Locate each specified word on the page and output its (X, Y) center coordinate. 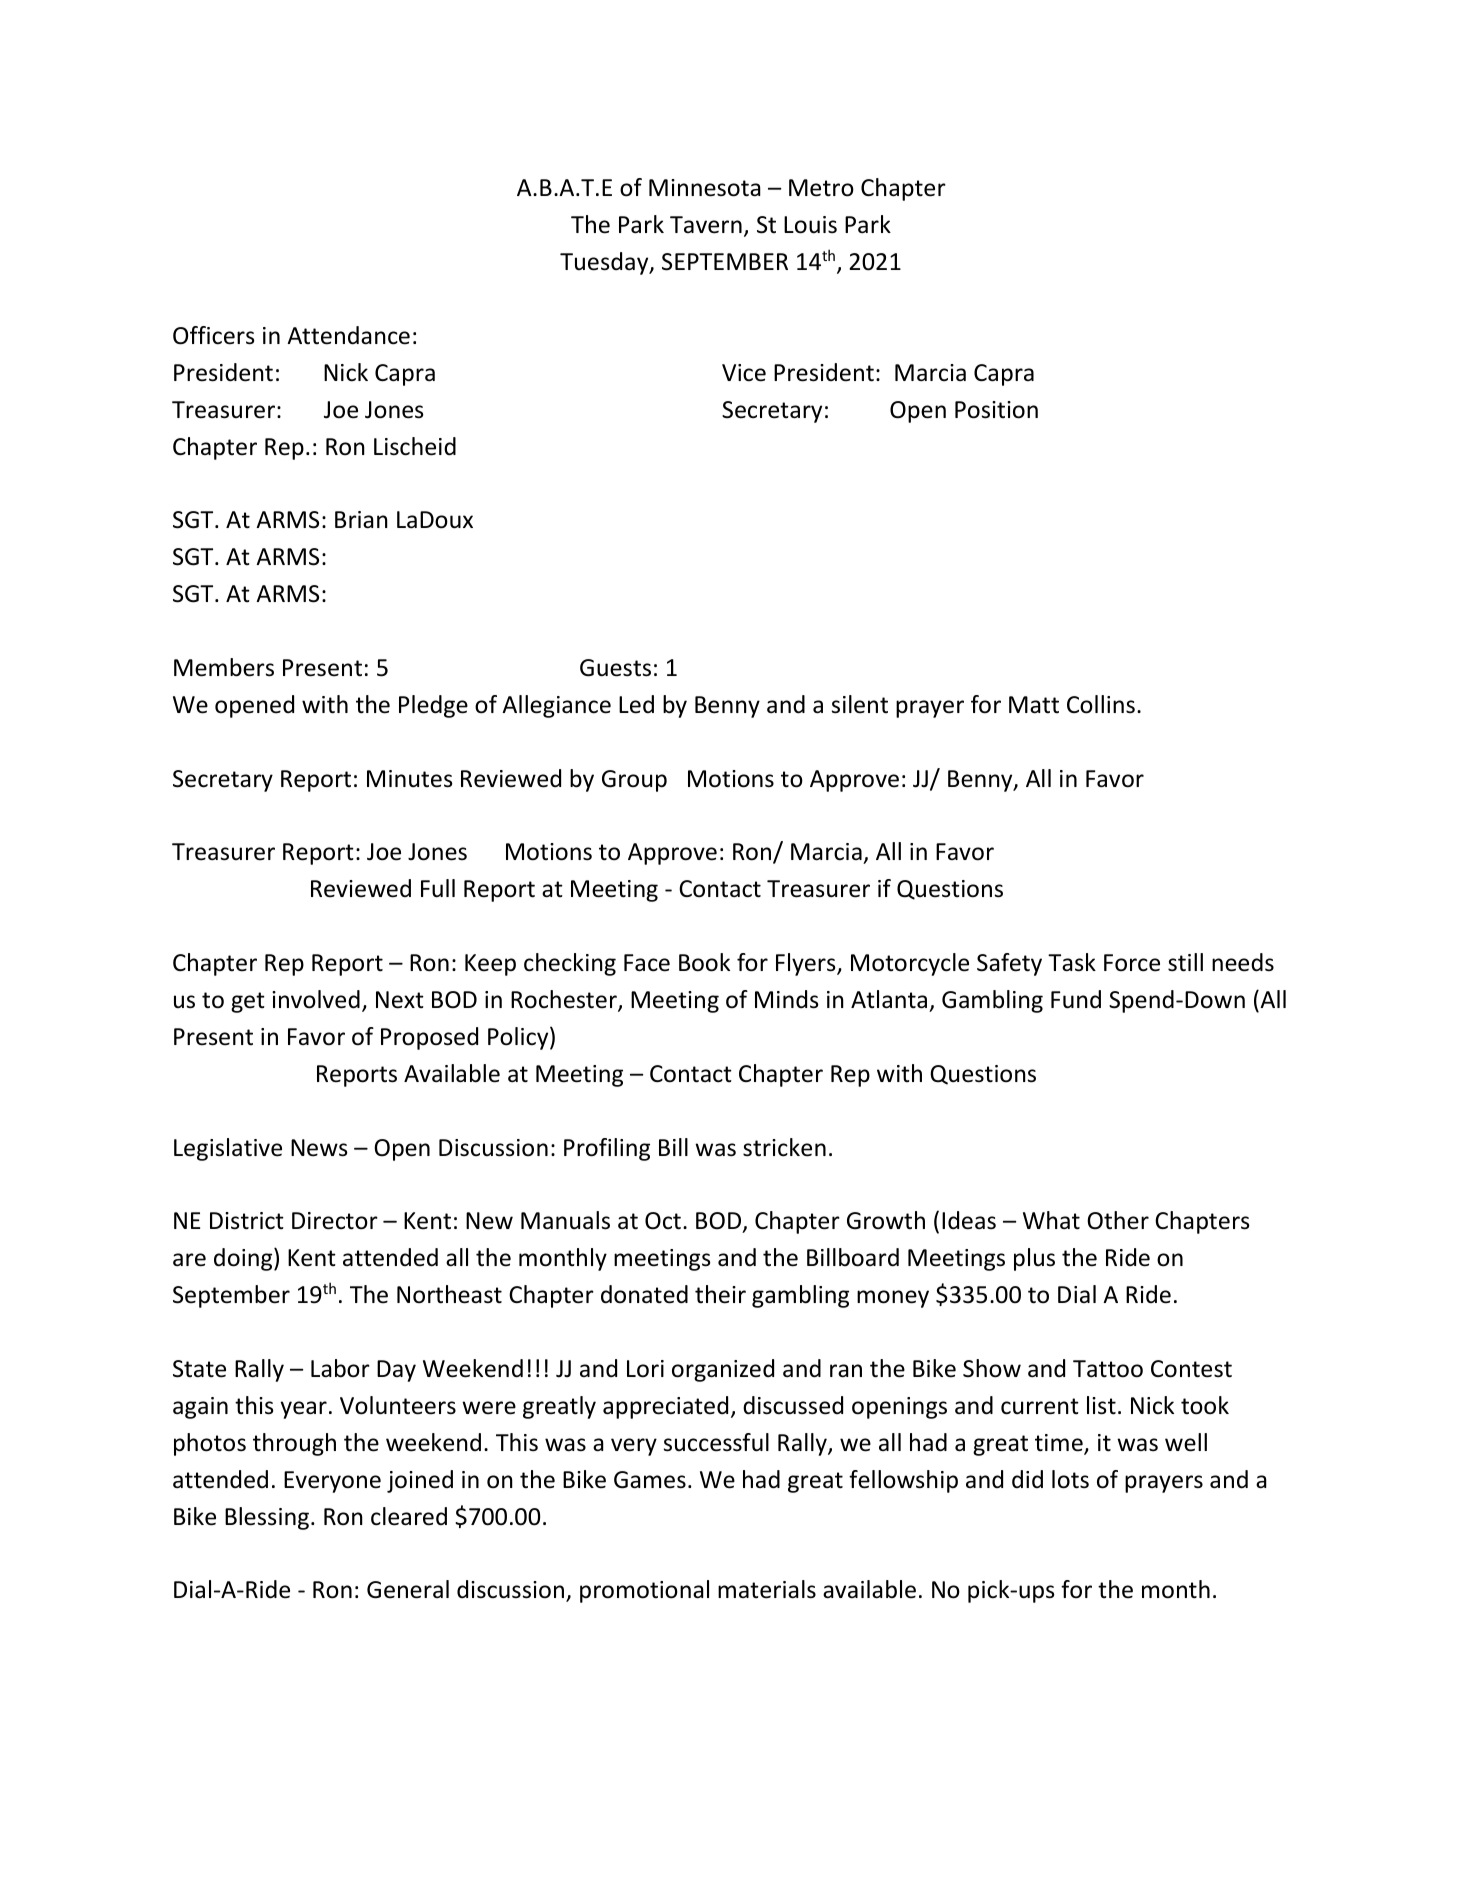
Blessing (267, 1518)
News (319, 1148)
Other (1118, 1220)
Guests (615, 668)
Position (996, 410)
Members (224, 667)
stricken (784, 1147)
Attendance (348, 335)
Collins (1101, 704)
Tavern (706, 225)
